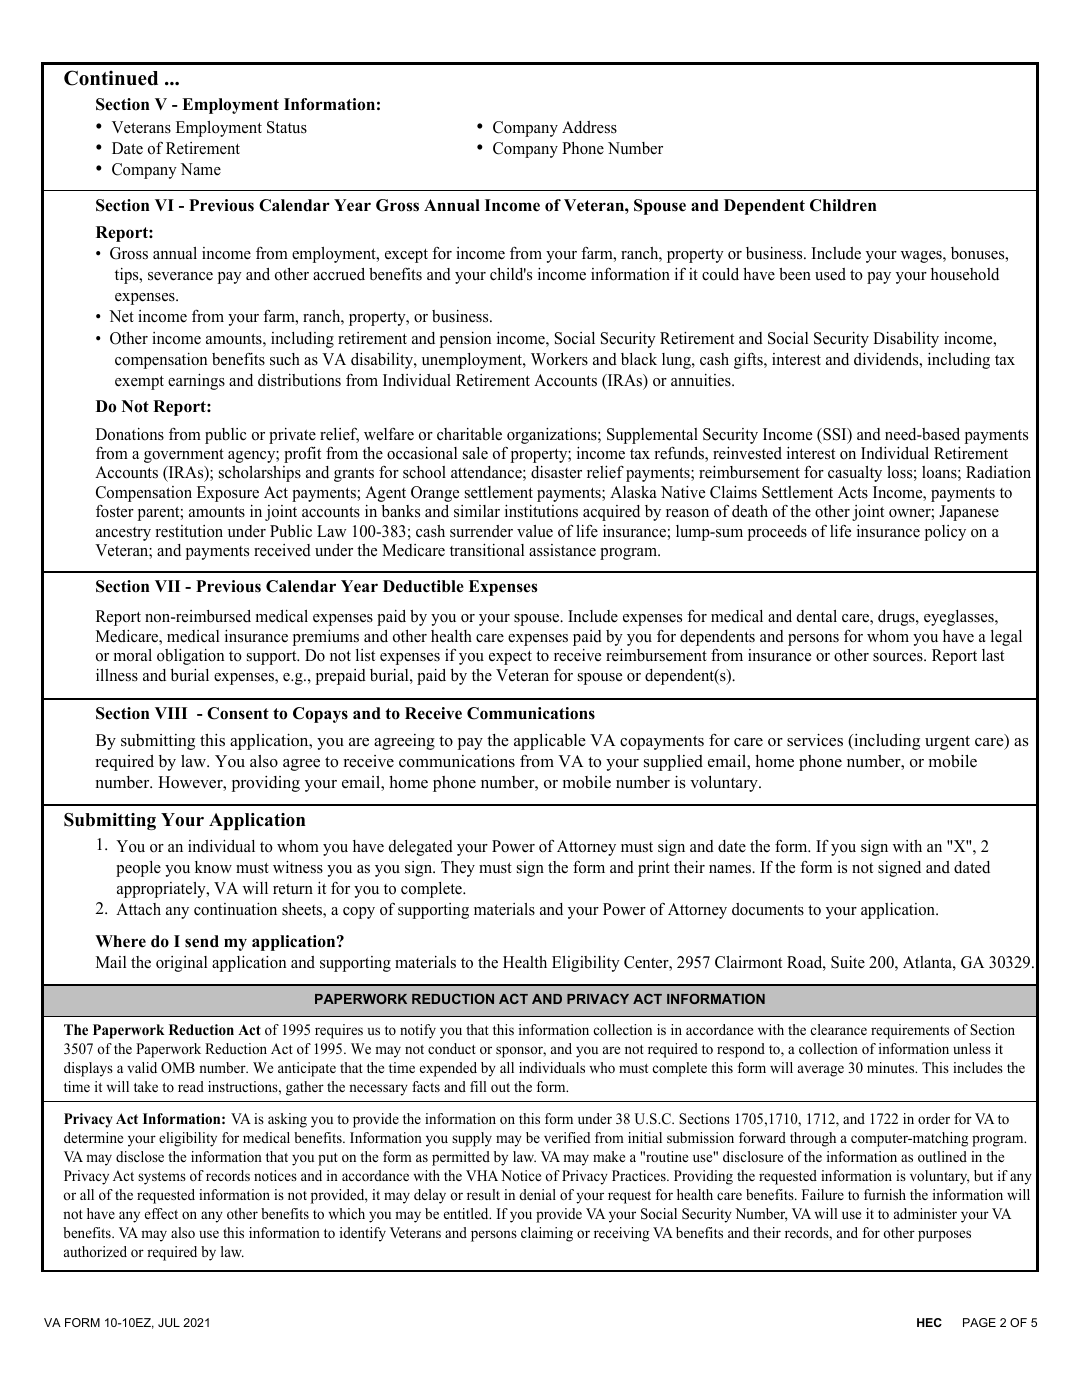  What do you see at coordinates (171, 713) in the image?
I see `VIII` at bounding box center [171, 713].
